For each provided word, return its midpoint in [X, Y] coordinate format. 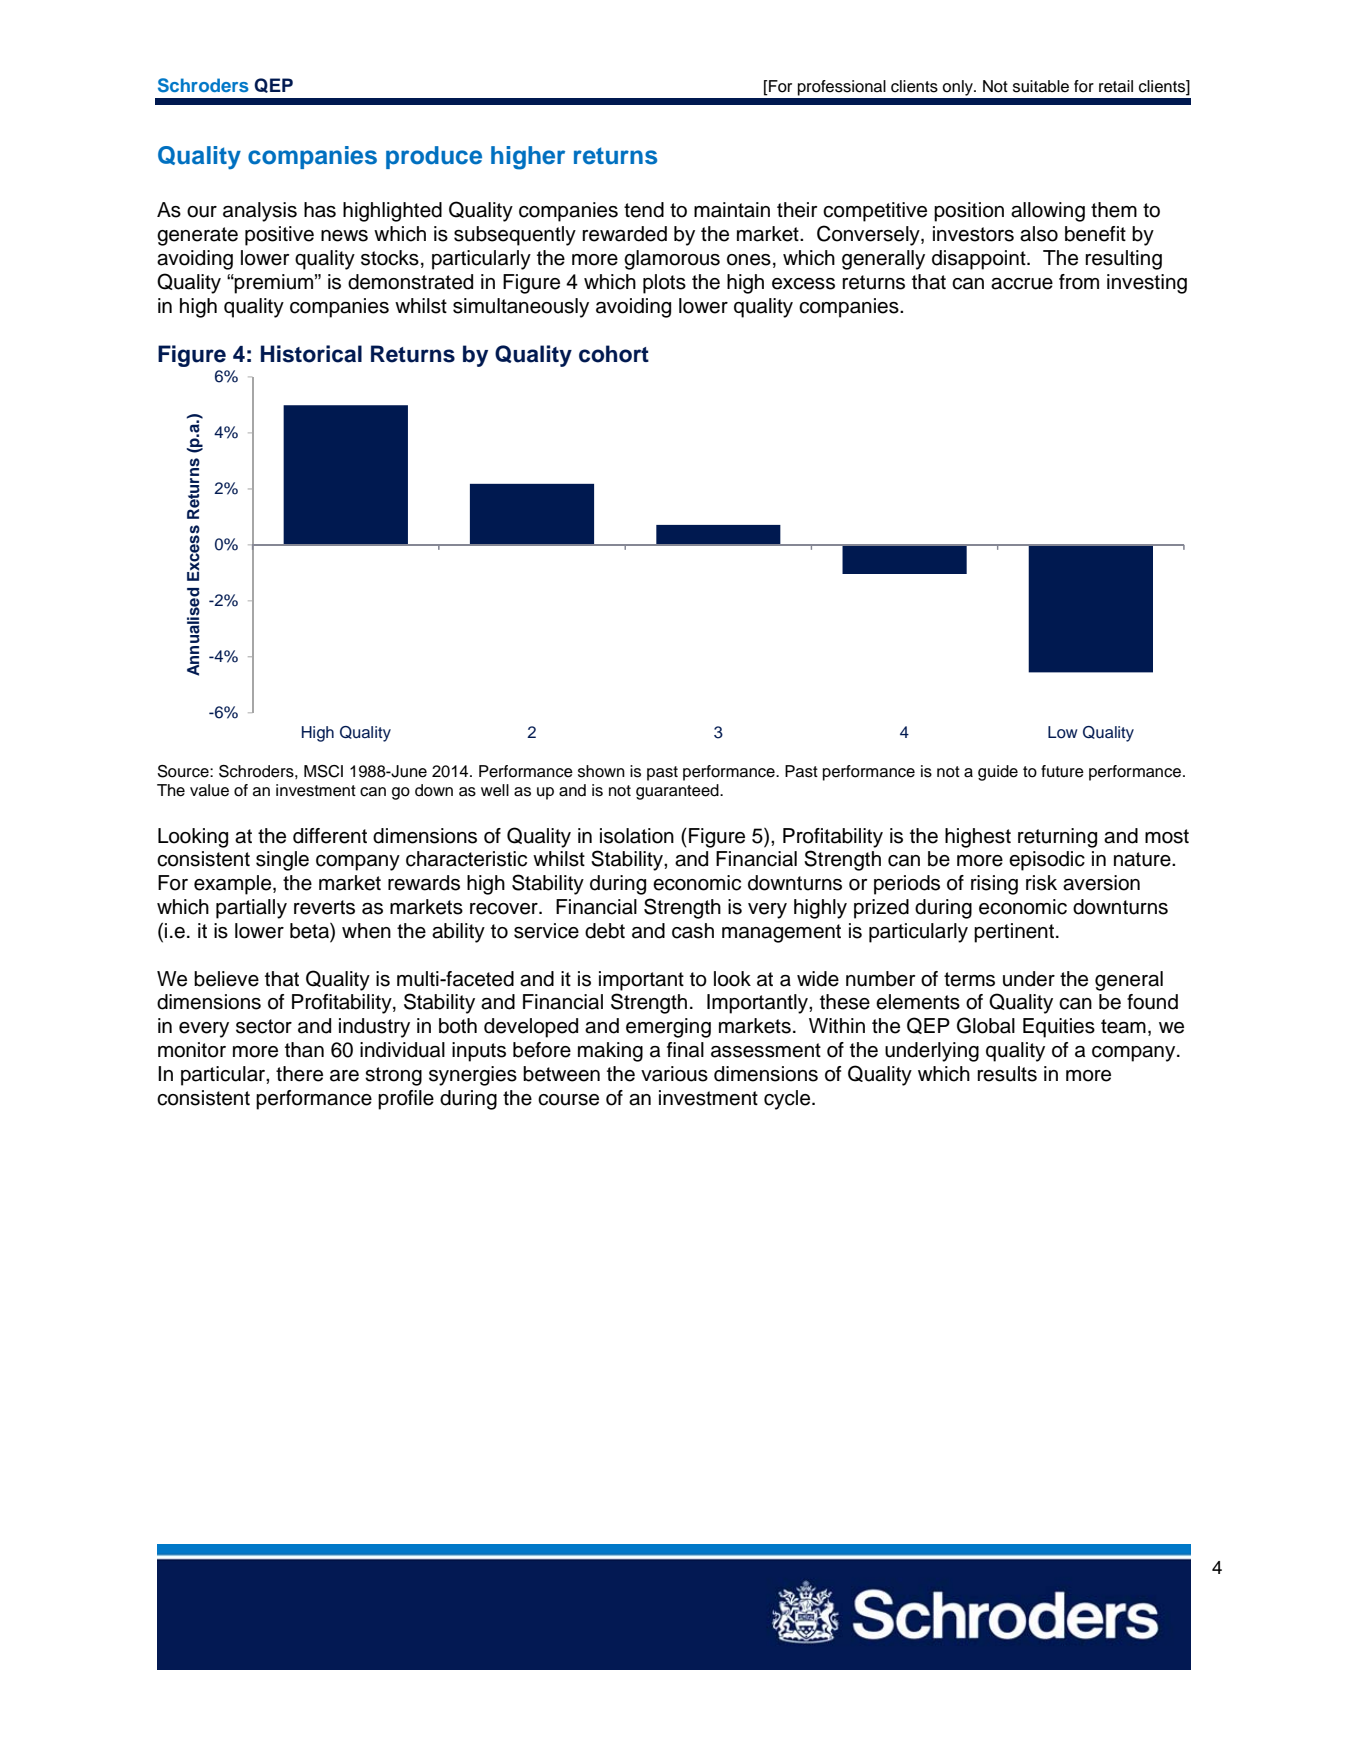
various [674, 1074]
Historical [311, 354]
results [1007, 1074]
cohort [614, 354]
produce [434, 157]
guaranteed [678, 792]
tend [644, 210]
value [209, 790]
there [299, 1074]
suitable [1041, 86]
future [1062, 771]
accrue [1022, 284]
